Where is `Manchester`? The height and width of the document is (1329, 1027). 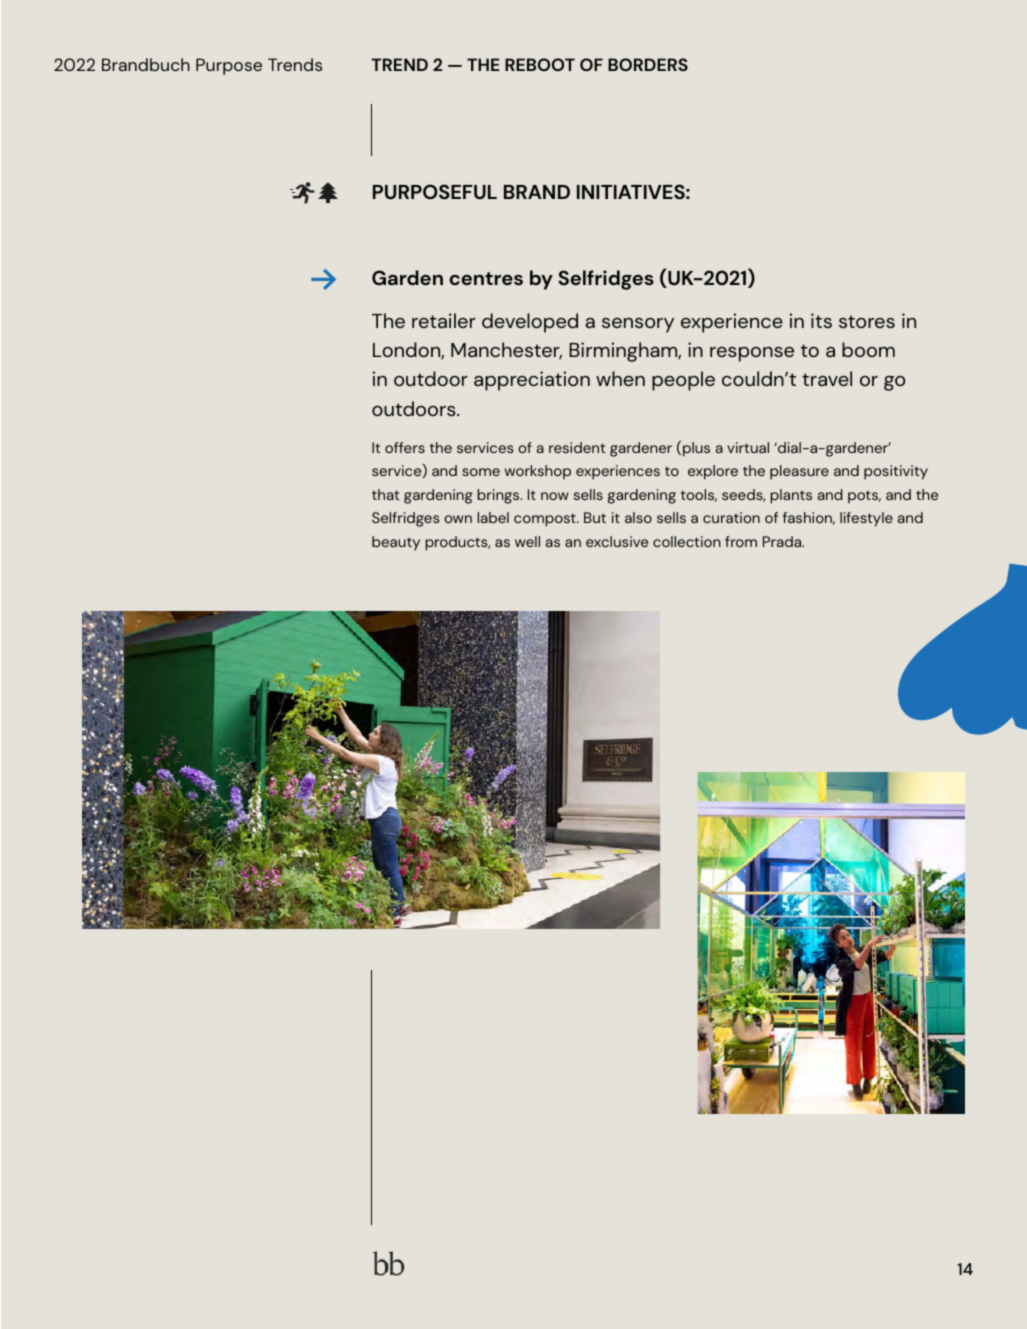
Manchester is located at coordinates (506, 351).
